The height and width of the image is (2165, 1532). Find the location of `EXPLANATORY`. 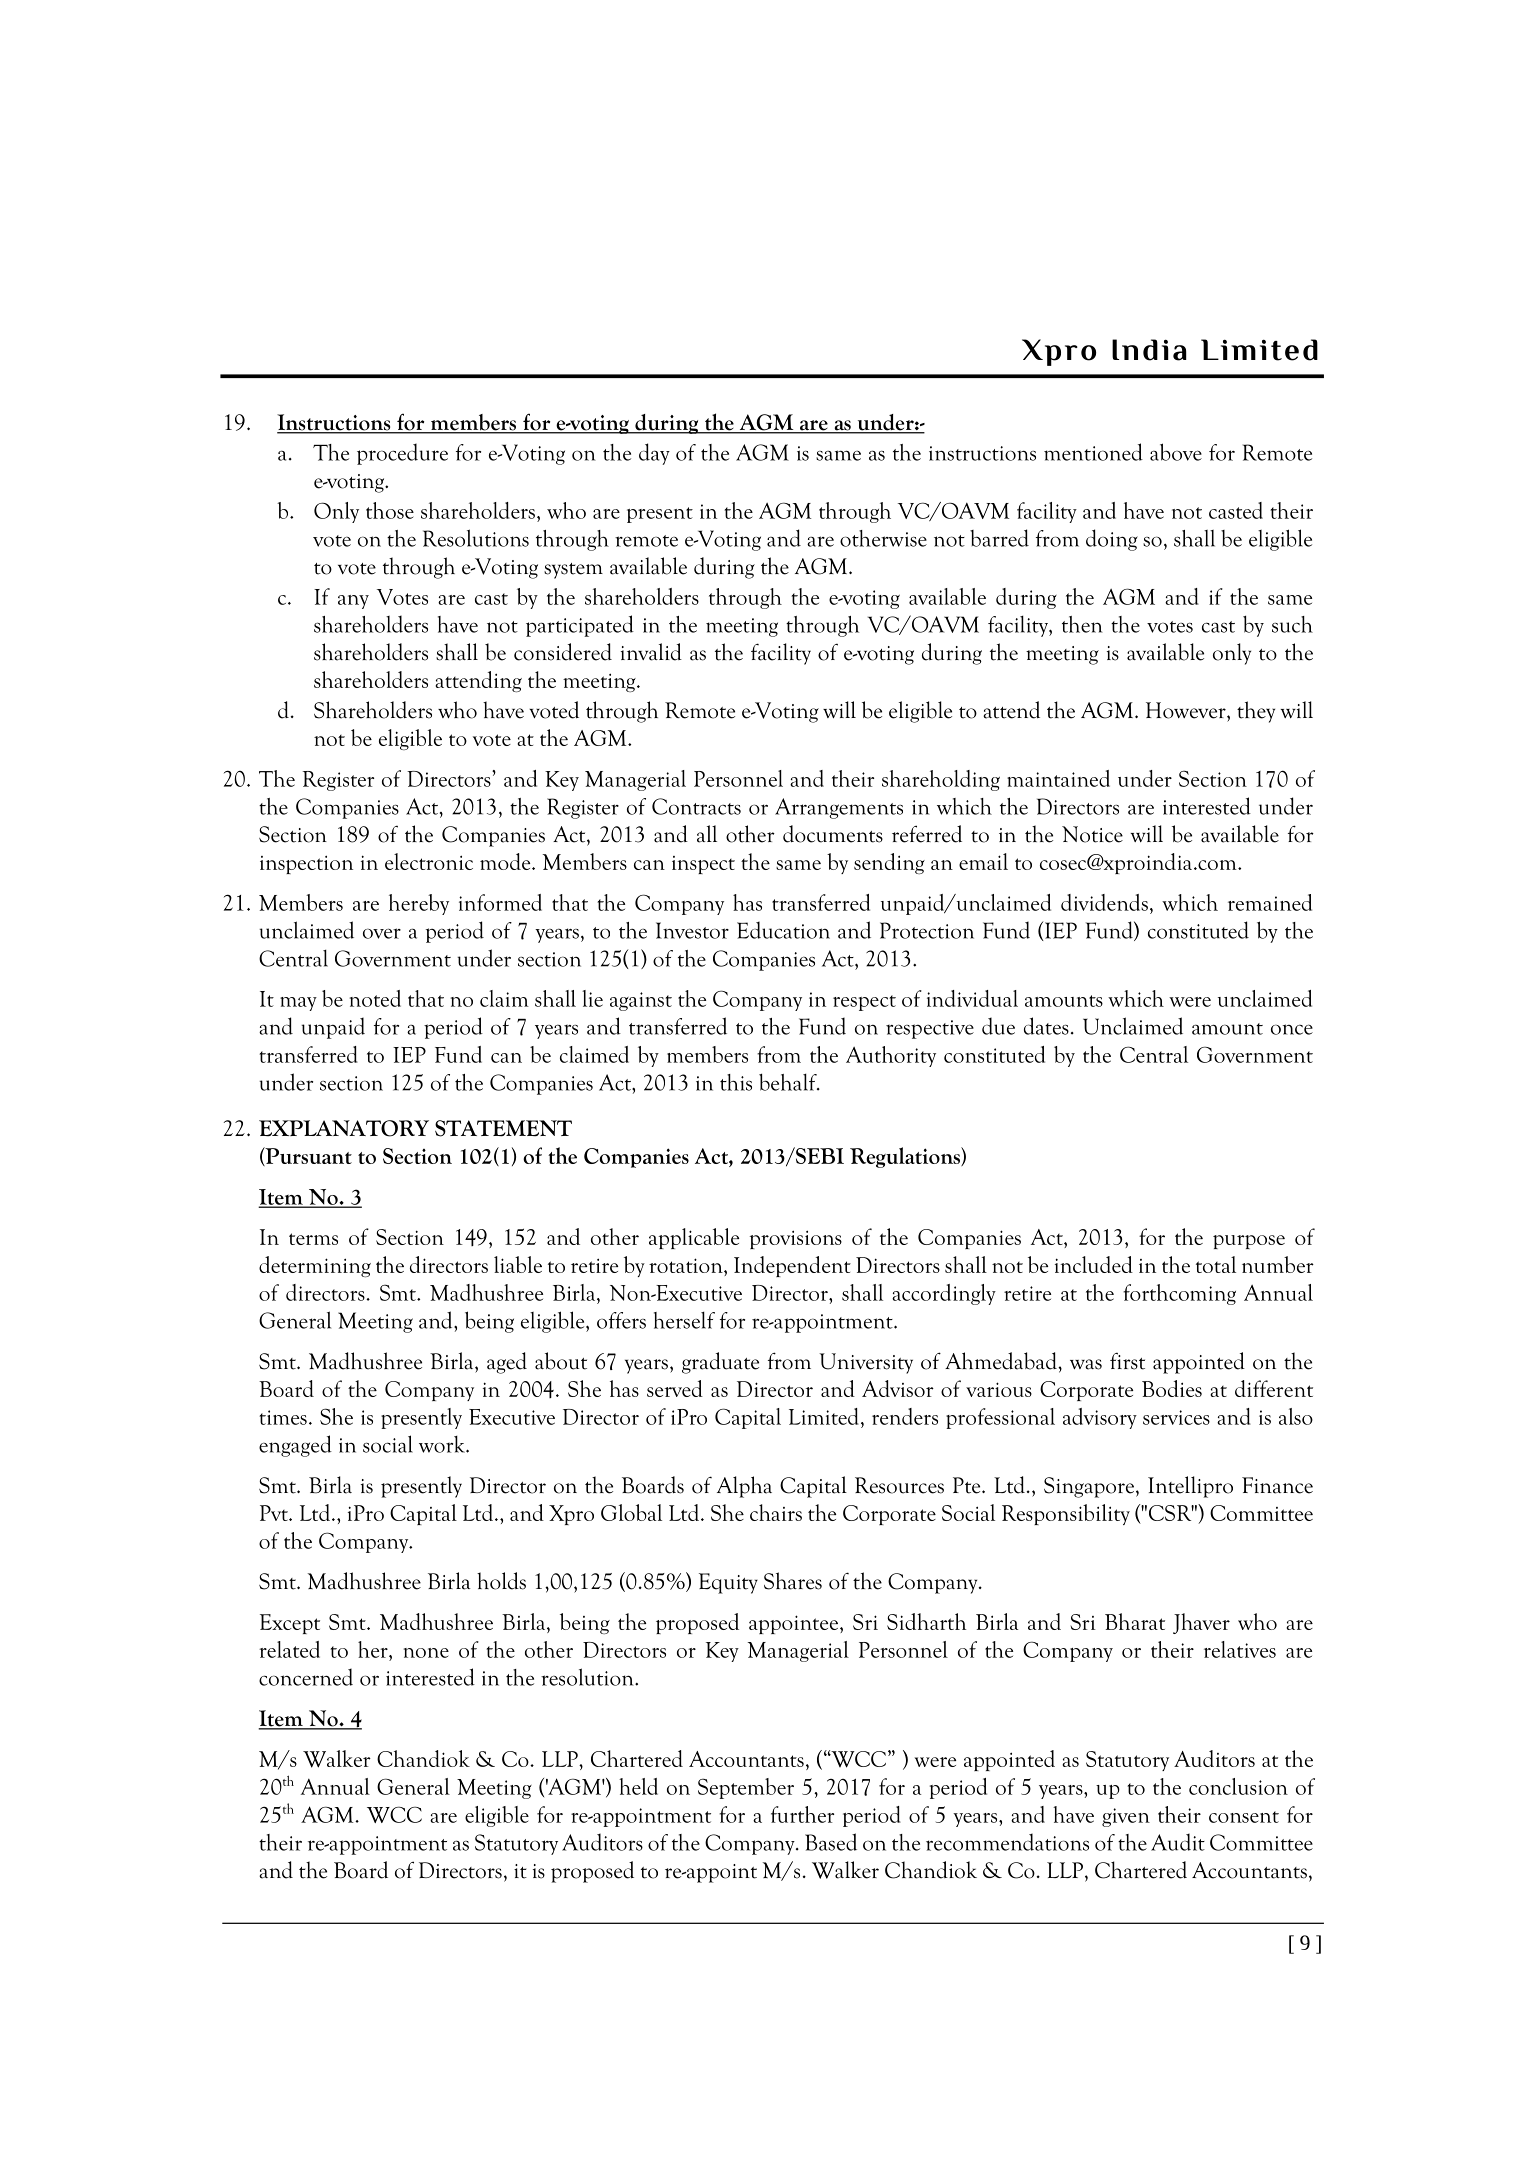

EXPLANATORY is located at coordinates (344, 1128).
